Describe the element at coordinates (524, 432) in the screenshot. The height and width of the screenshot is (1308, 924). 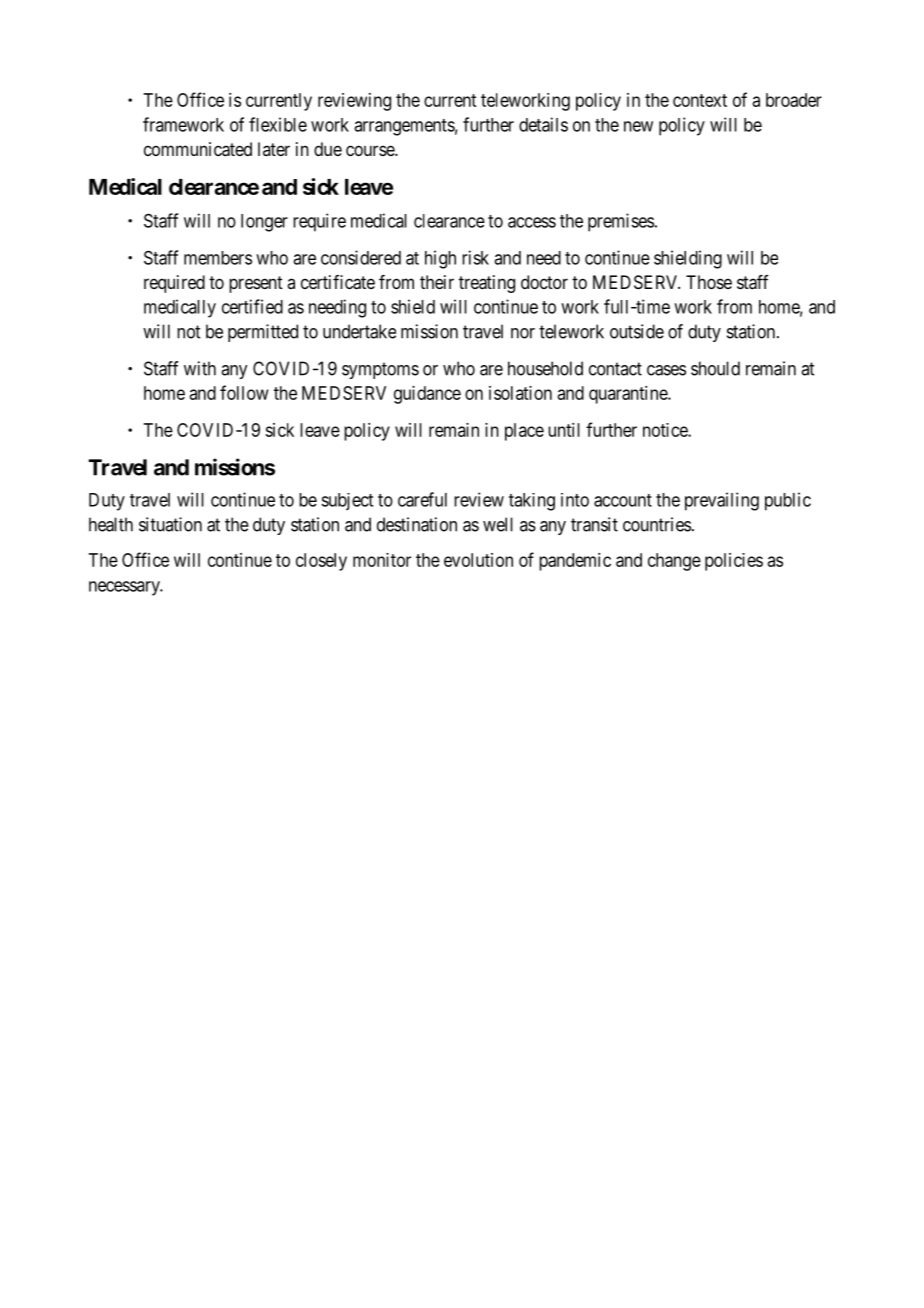
I see `place` at that location.
